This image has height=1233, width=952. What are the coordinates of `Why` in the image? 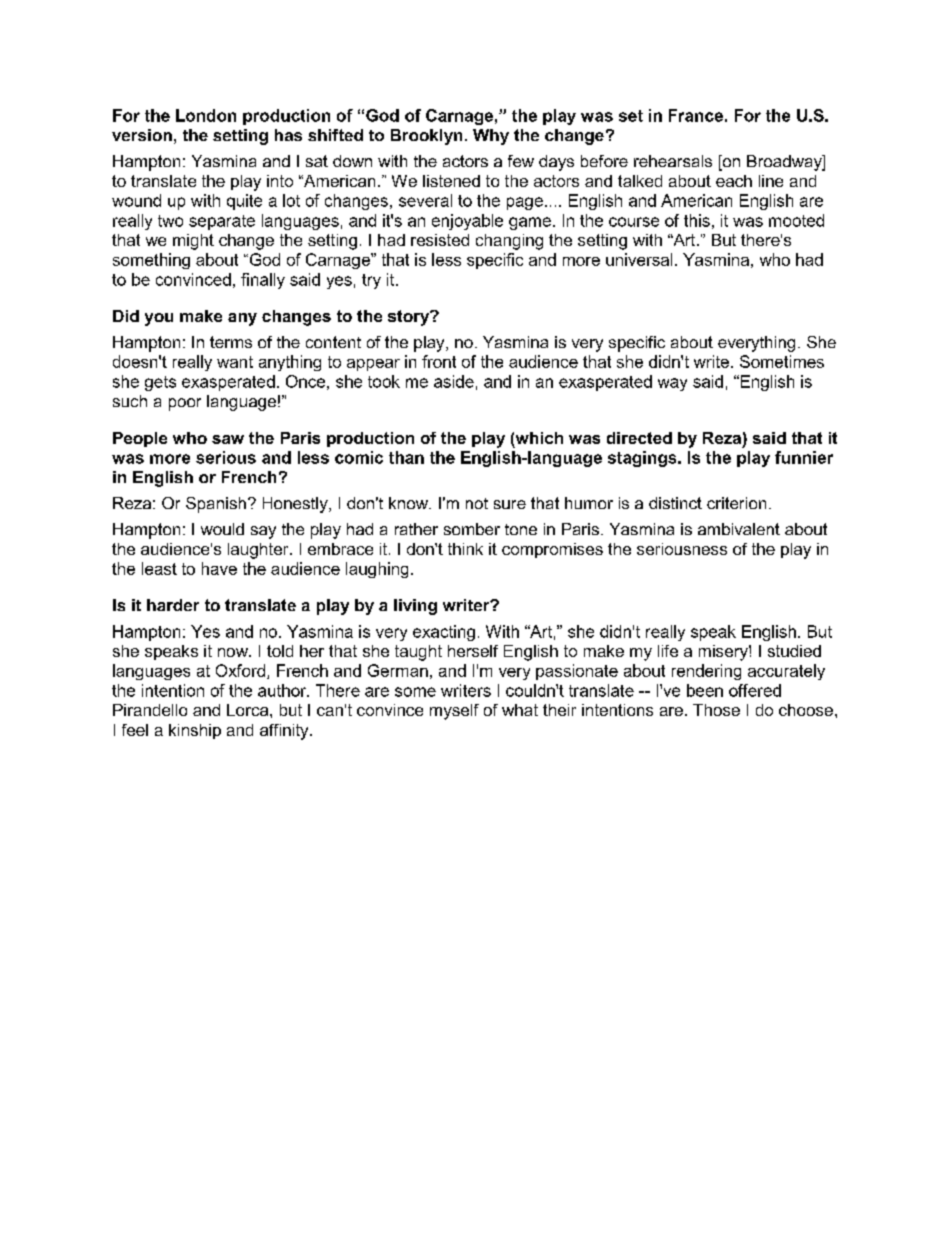 It's located at (491, 137).
